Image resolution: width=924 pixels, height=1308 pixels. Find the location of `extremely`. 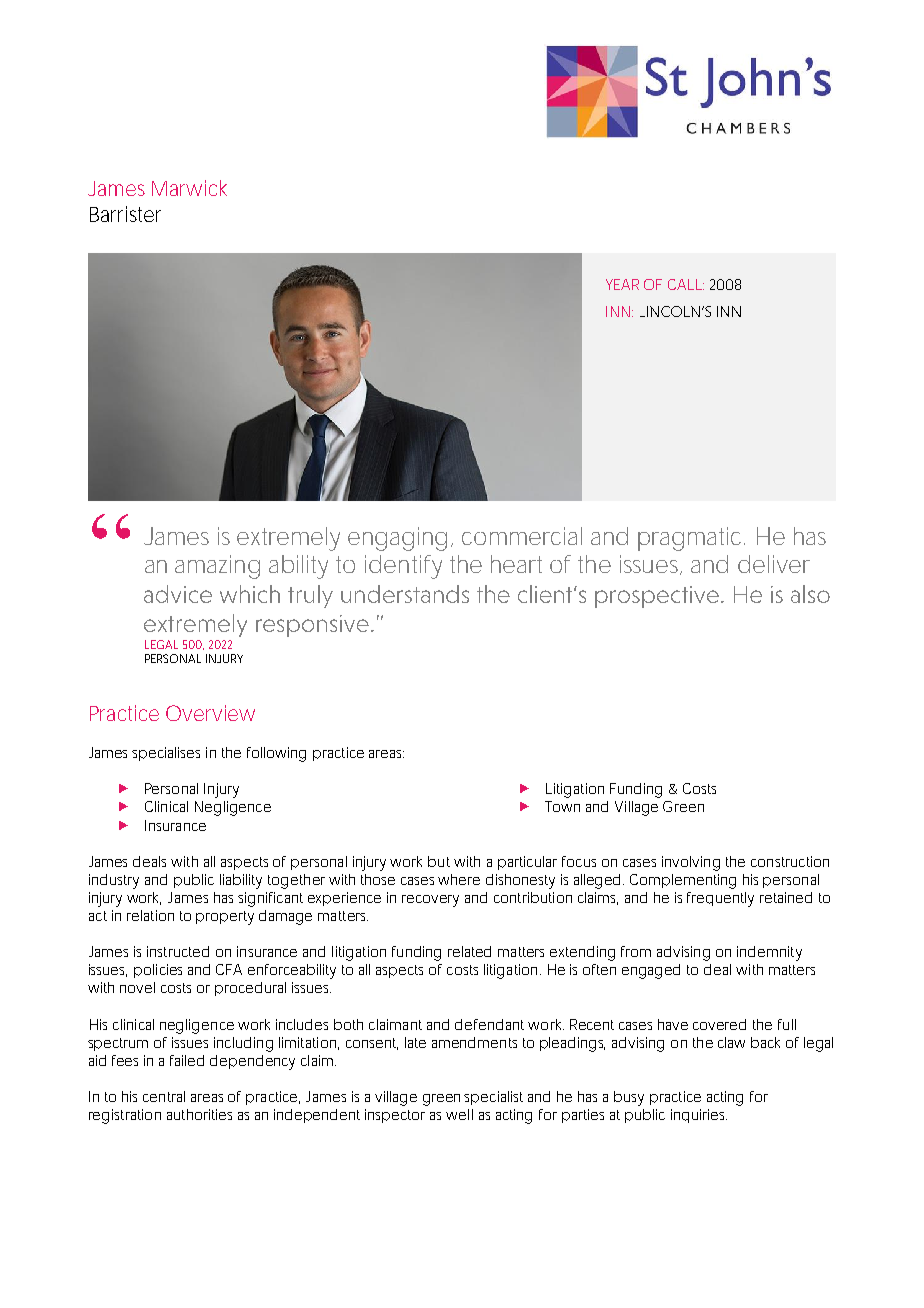

extremely is located at coordinates (288, 539).
